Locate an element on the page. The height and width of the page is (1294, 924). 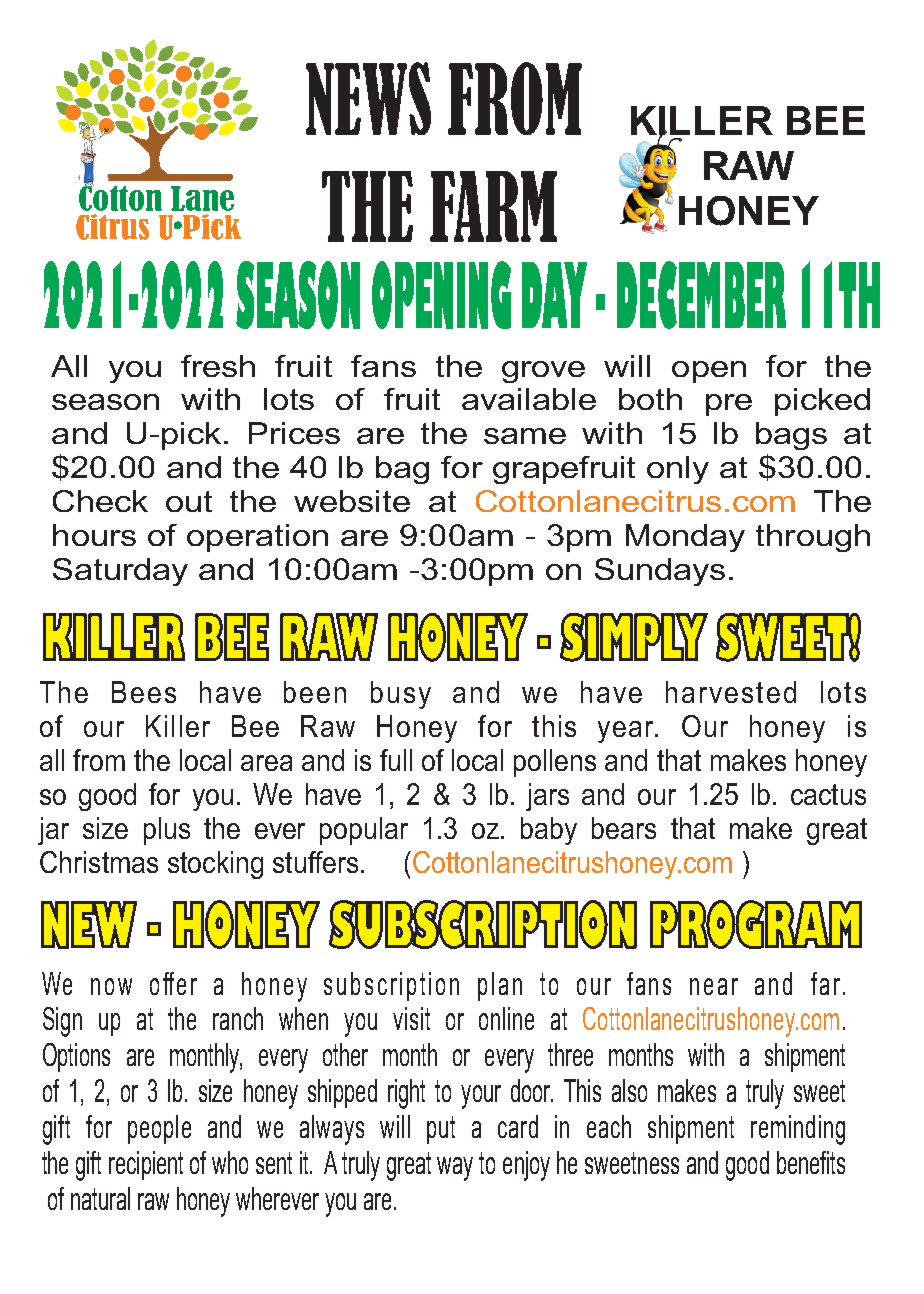
fresh is located at coordinates (218, 366).
